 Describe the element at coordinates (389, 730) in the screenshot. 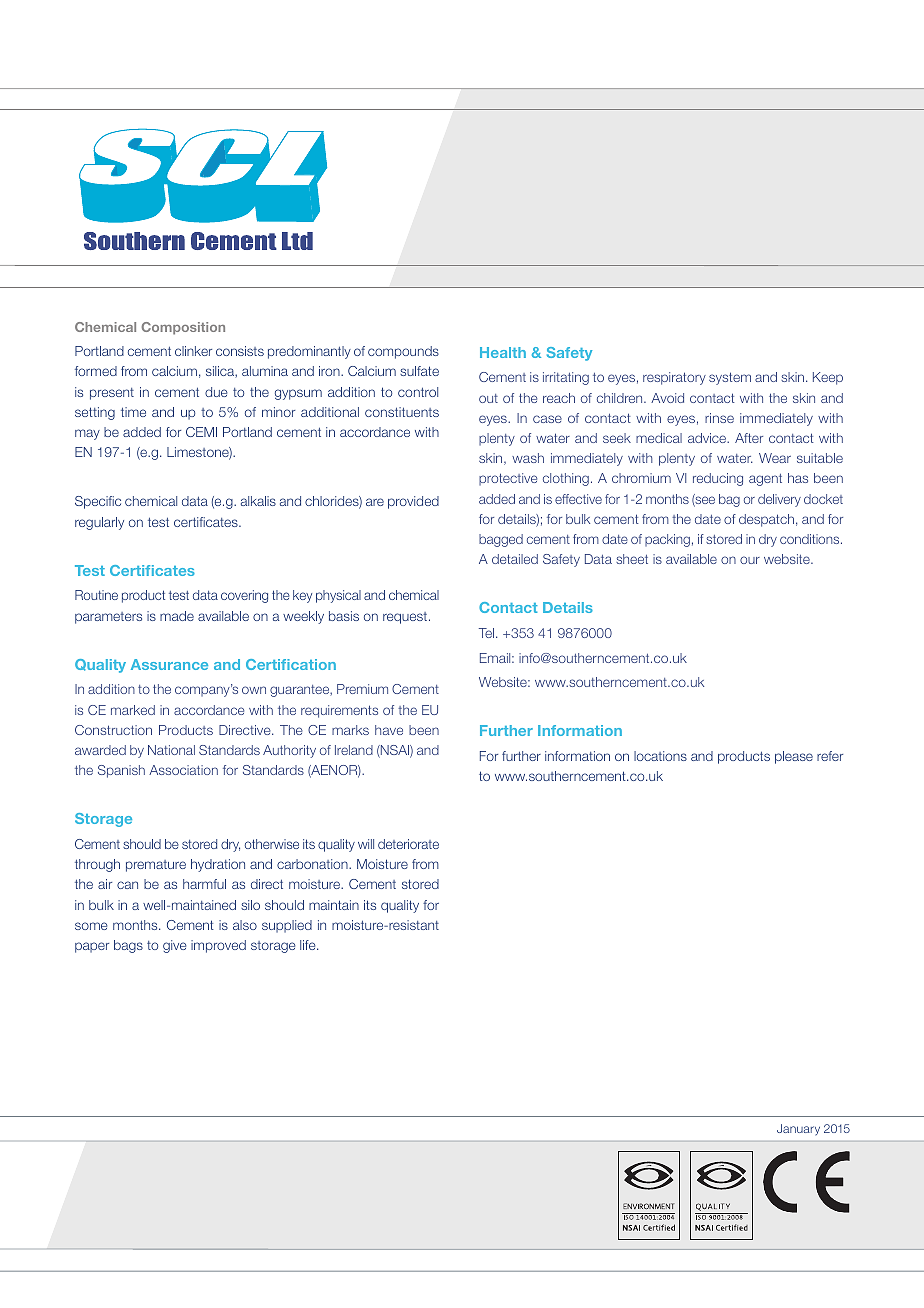

I see `have` at that location.
